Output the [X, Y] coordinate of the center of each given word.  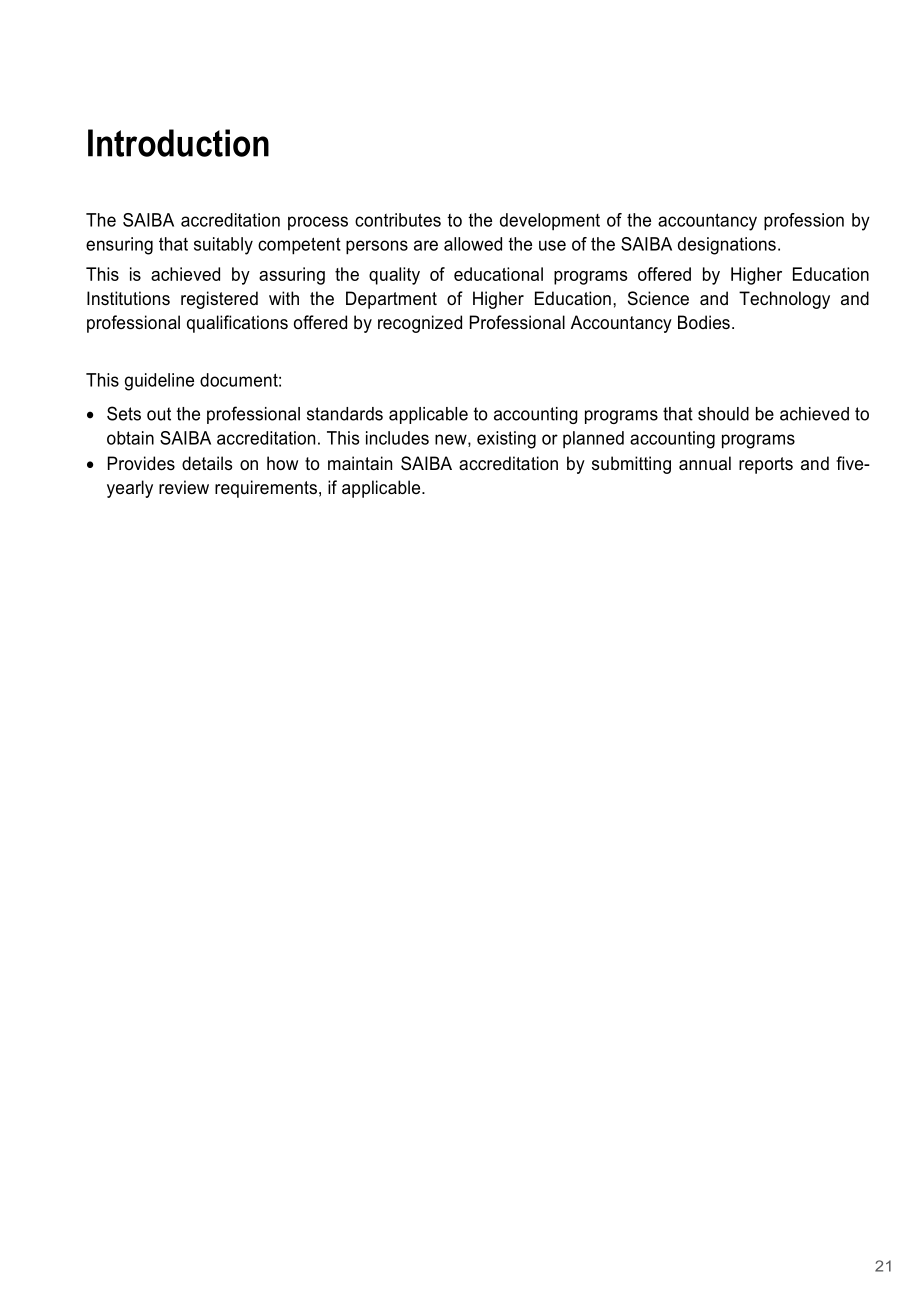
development [550, 221]
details [207, 463]
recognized [420, 324]
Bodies [704, 322]
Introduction [178, 143]
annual [705, 463]
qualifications [237, 324]
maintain [360, 463]
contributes [398, 220]
